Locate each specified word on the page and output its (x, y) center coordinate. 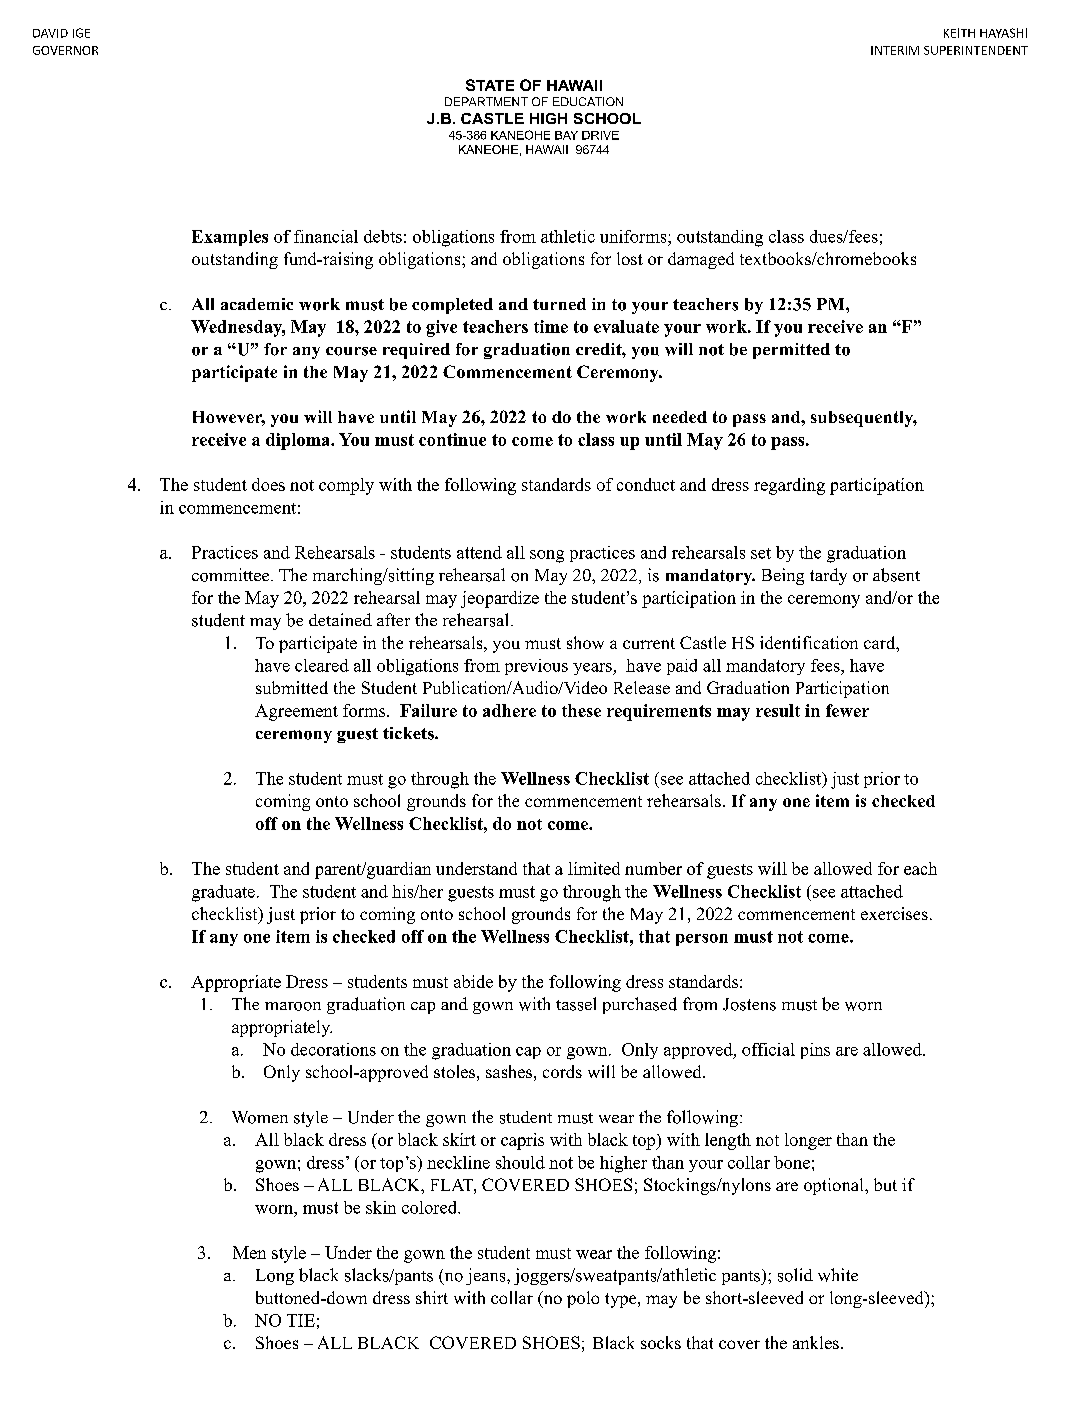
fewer (847, 710)
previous (536, 667)
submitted (292, 687)
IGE (81, 33)
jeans (487, 1276)
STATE (490, 85)
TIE (301, 1320)
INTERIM (895, 50)
